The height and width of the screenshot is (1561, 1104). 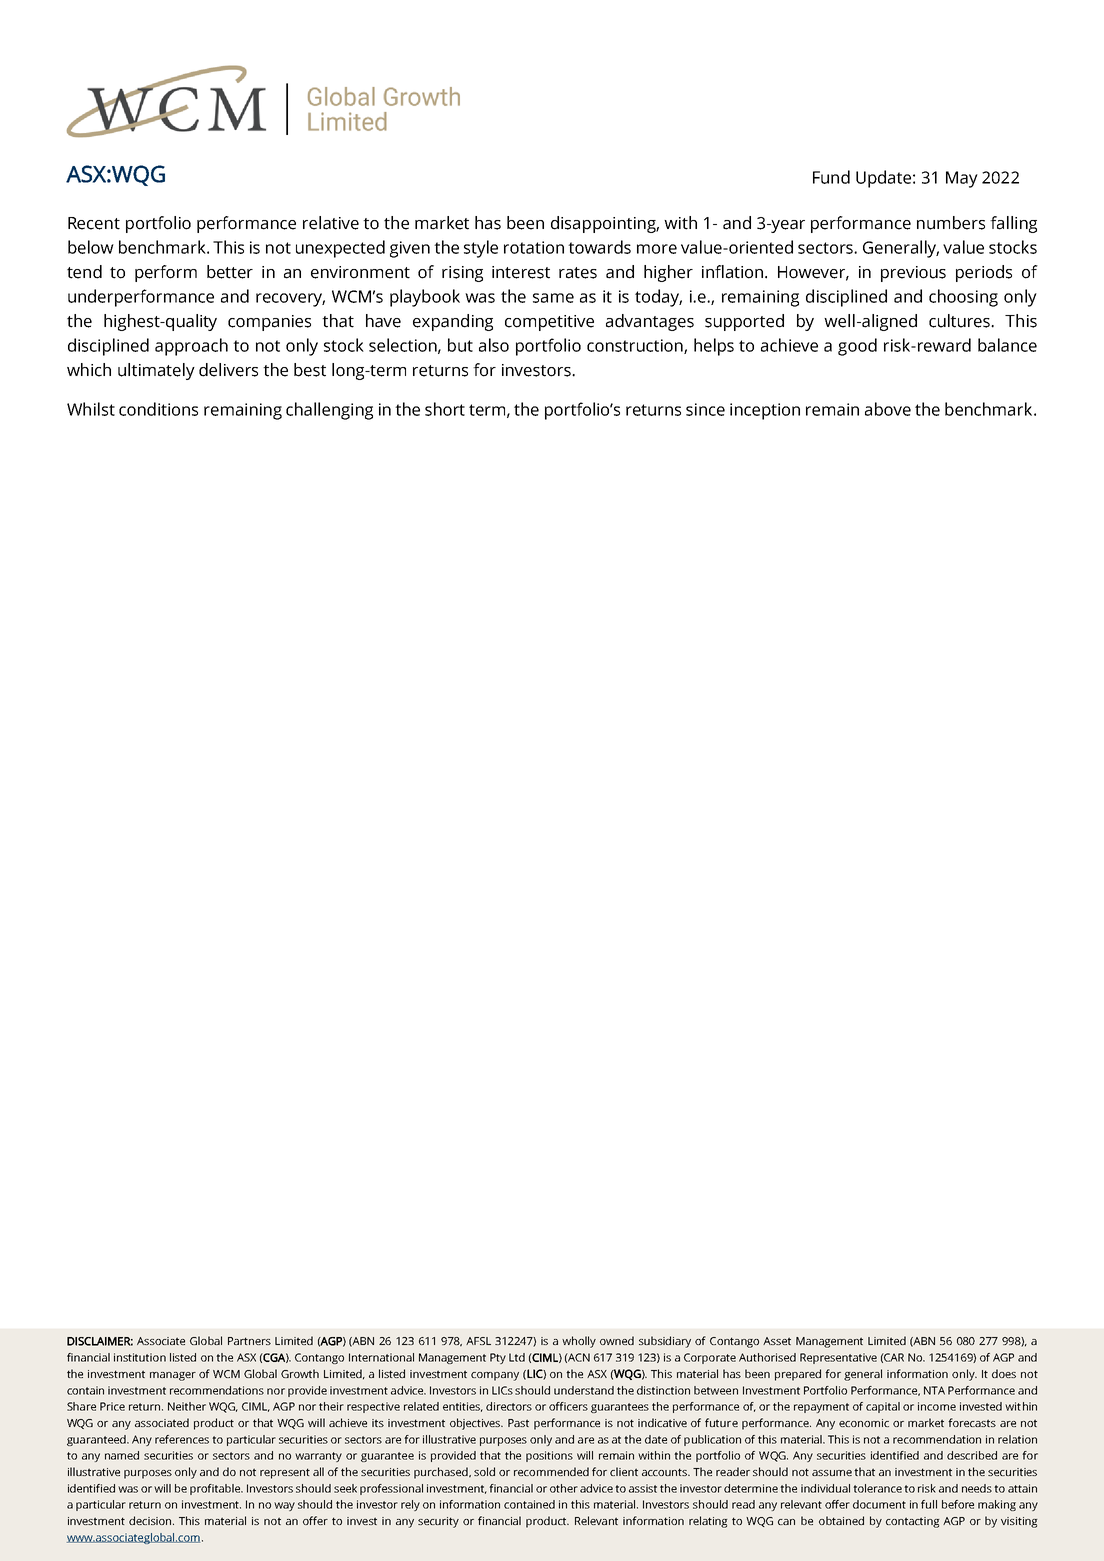 I want to click on short, so click(x=445, y=409).
